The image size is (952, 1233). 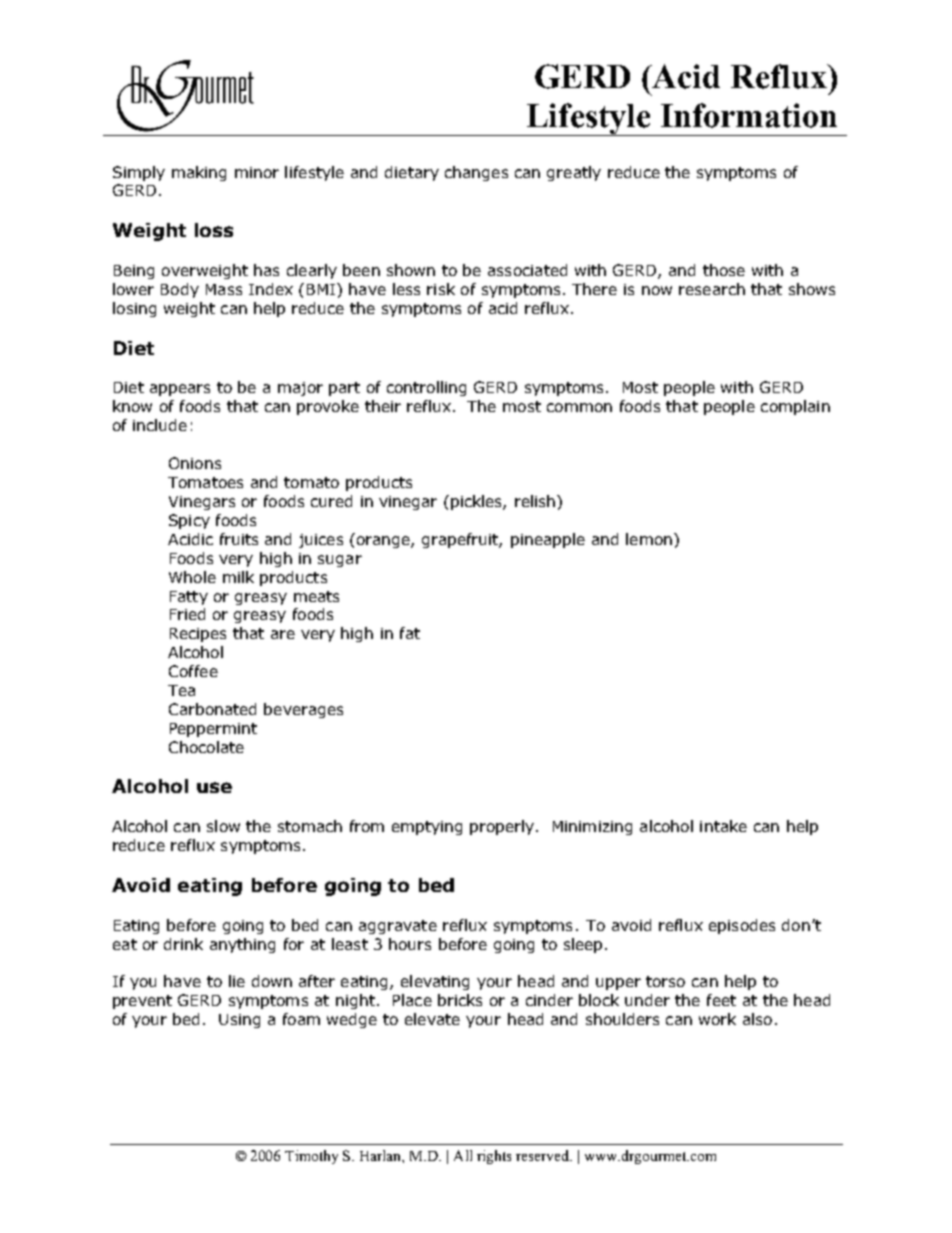 What do you see at coordinates (463, 1155) in the screenshot?
I see `All` at bounding box center [463, 1155].
